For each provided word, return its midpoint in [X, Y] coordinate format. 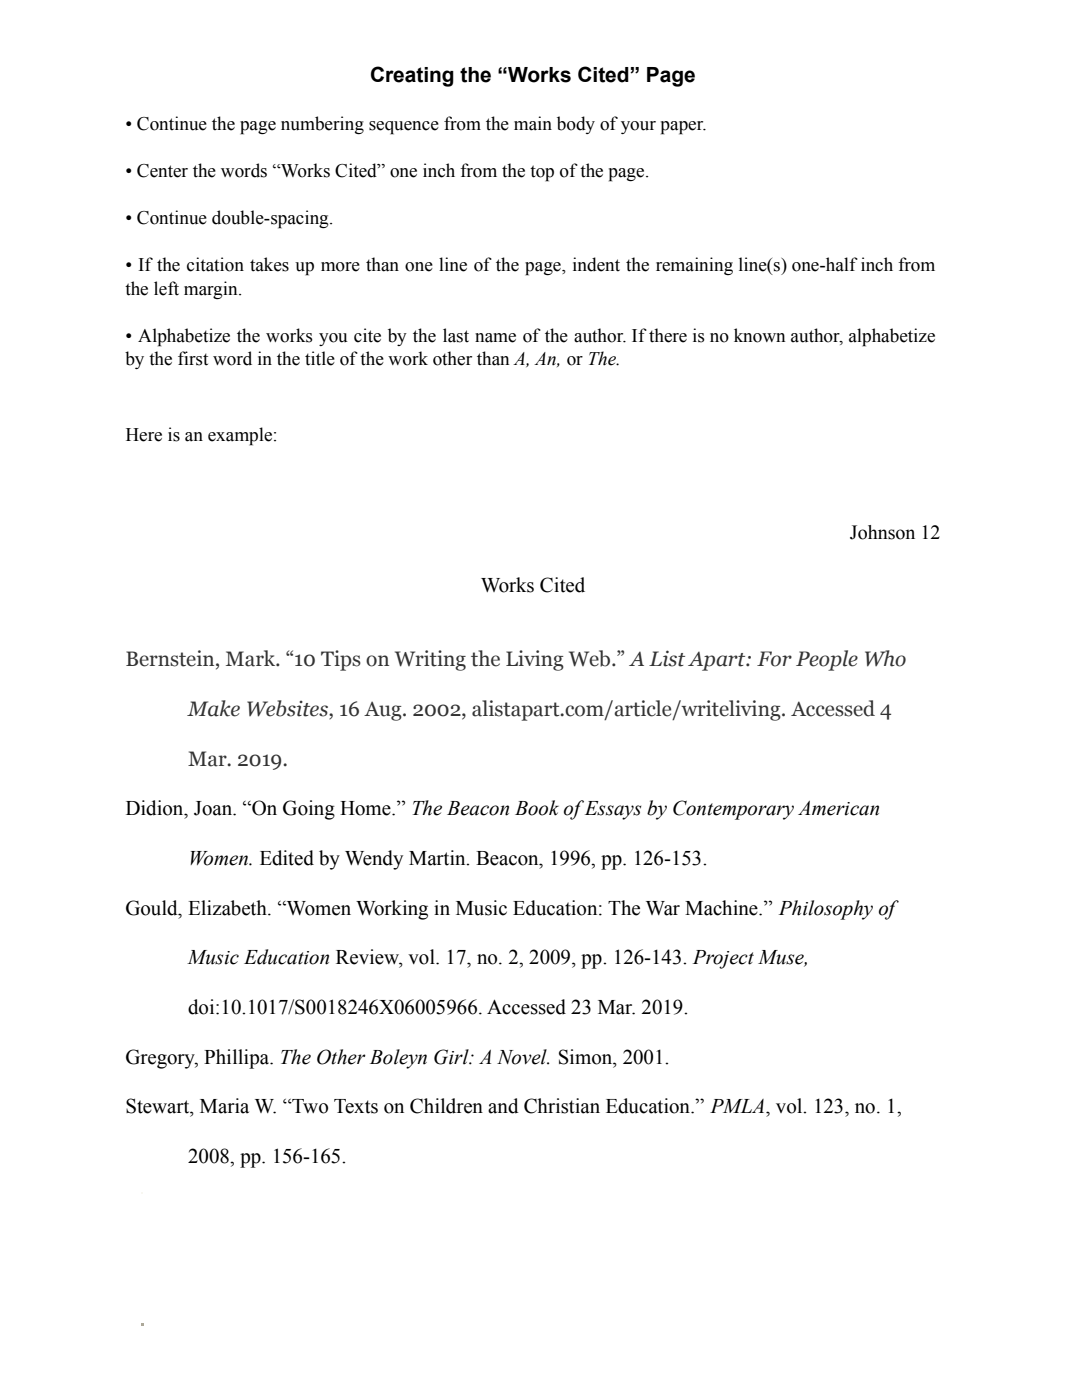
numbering [322, 125]
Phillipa [238, 1059]
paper [683, 128]
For [774, 659]
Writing [430, 660]
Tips [341, 660]
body [576, 125]
